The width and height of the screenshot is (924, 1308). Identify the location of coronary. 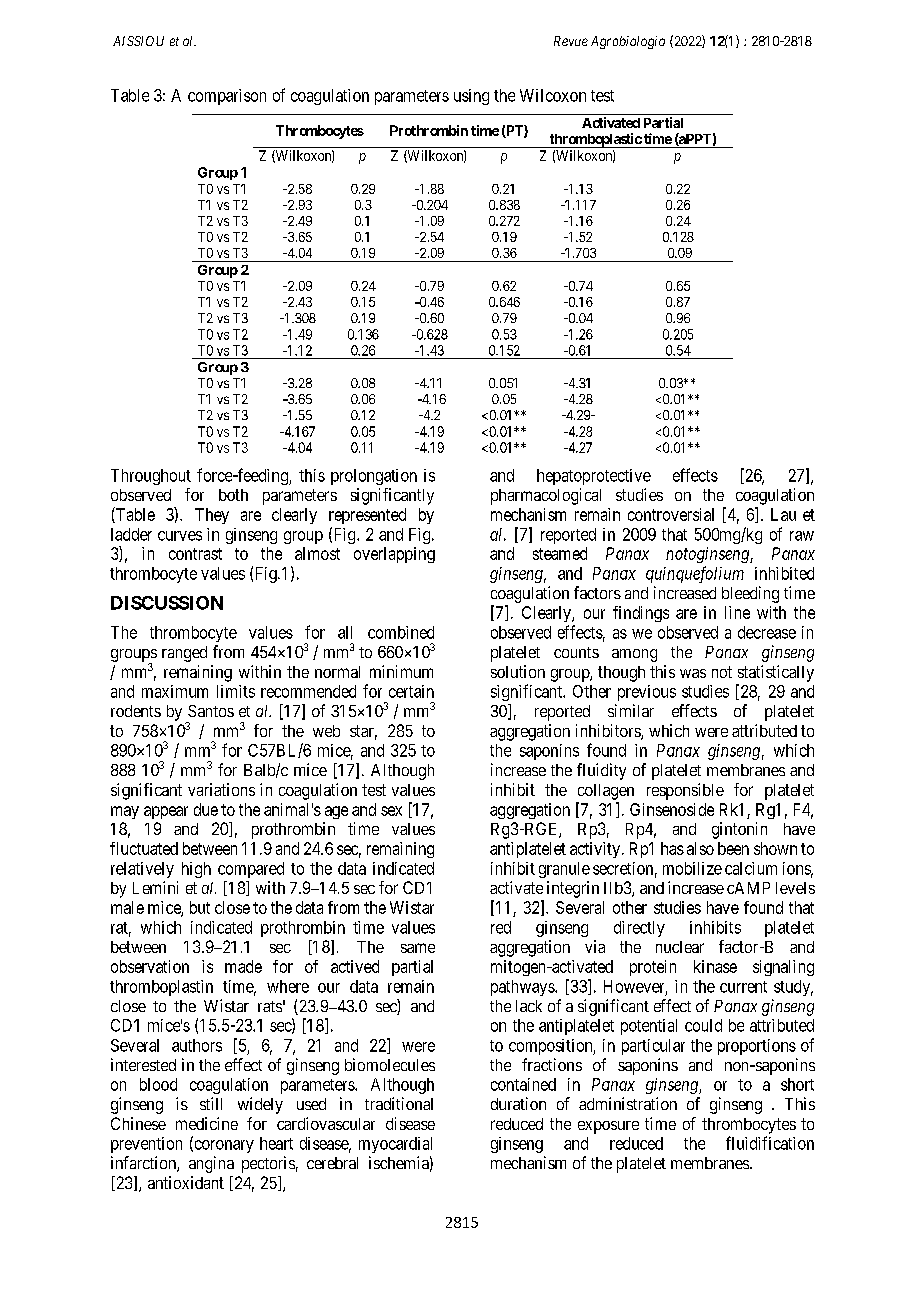
(223, 1146).
